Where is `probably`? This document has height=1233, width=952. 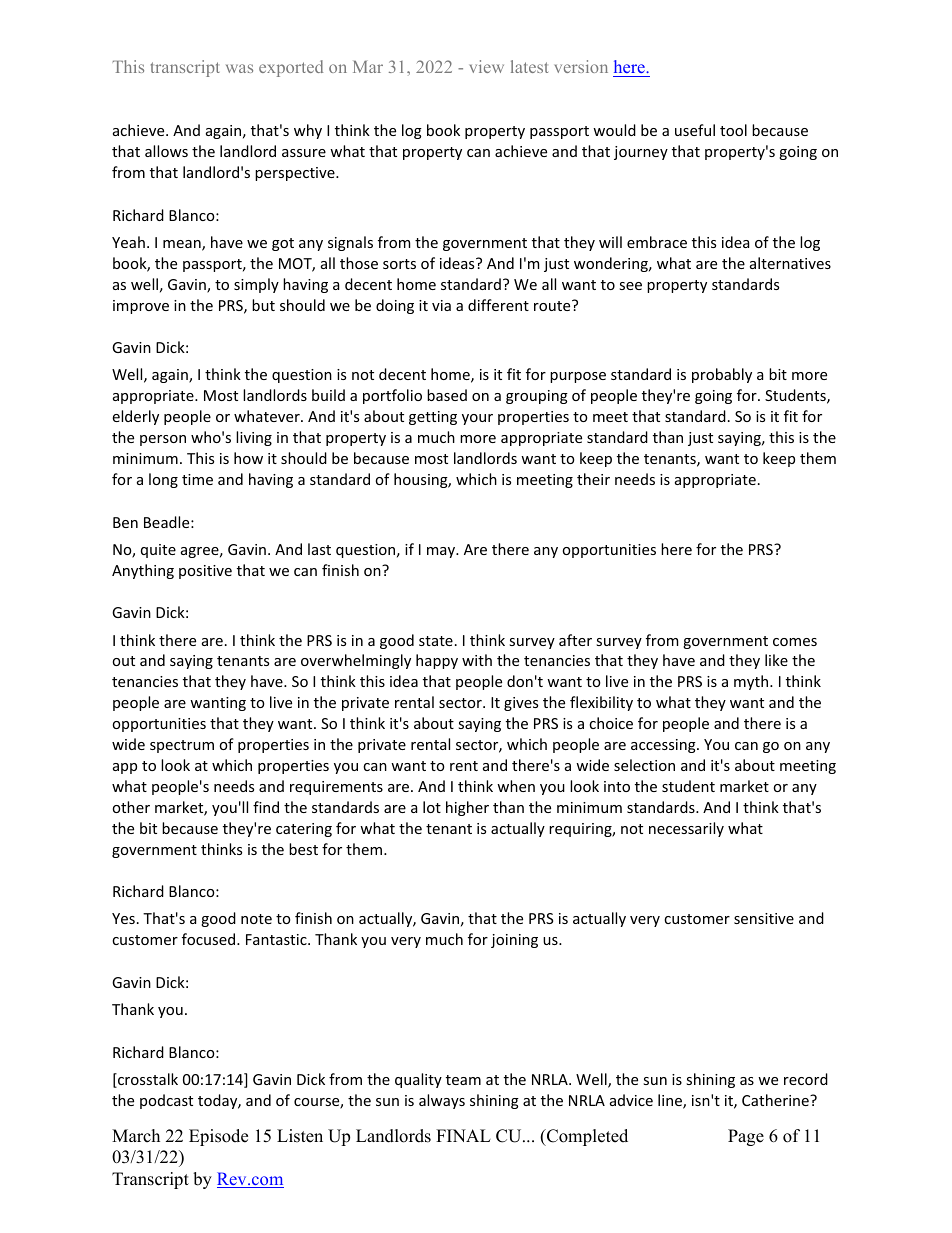 probably is located at coordinates (722, 375).
